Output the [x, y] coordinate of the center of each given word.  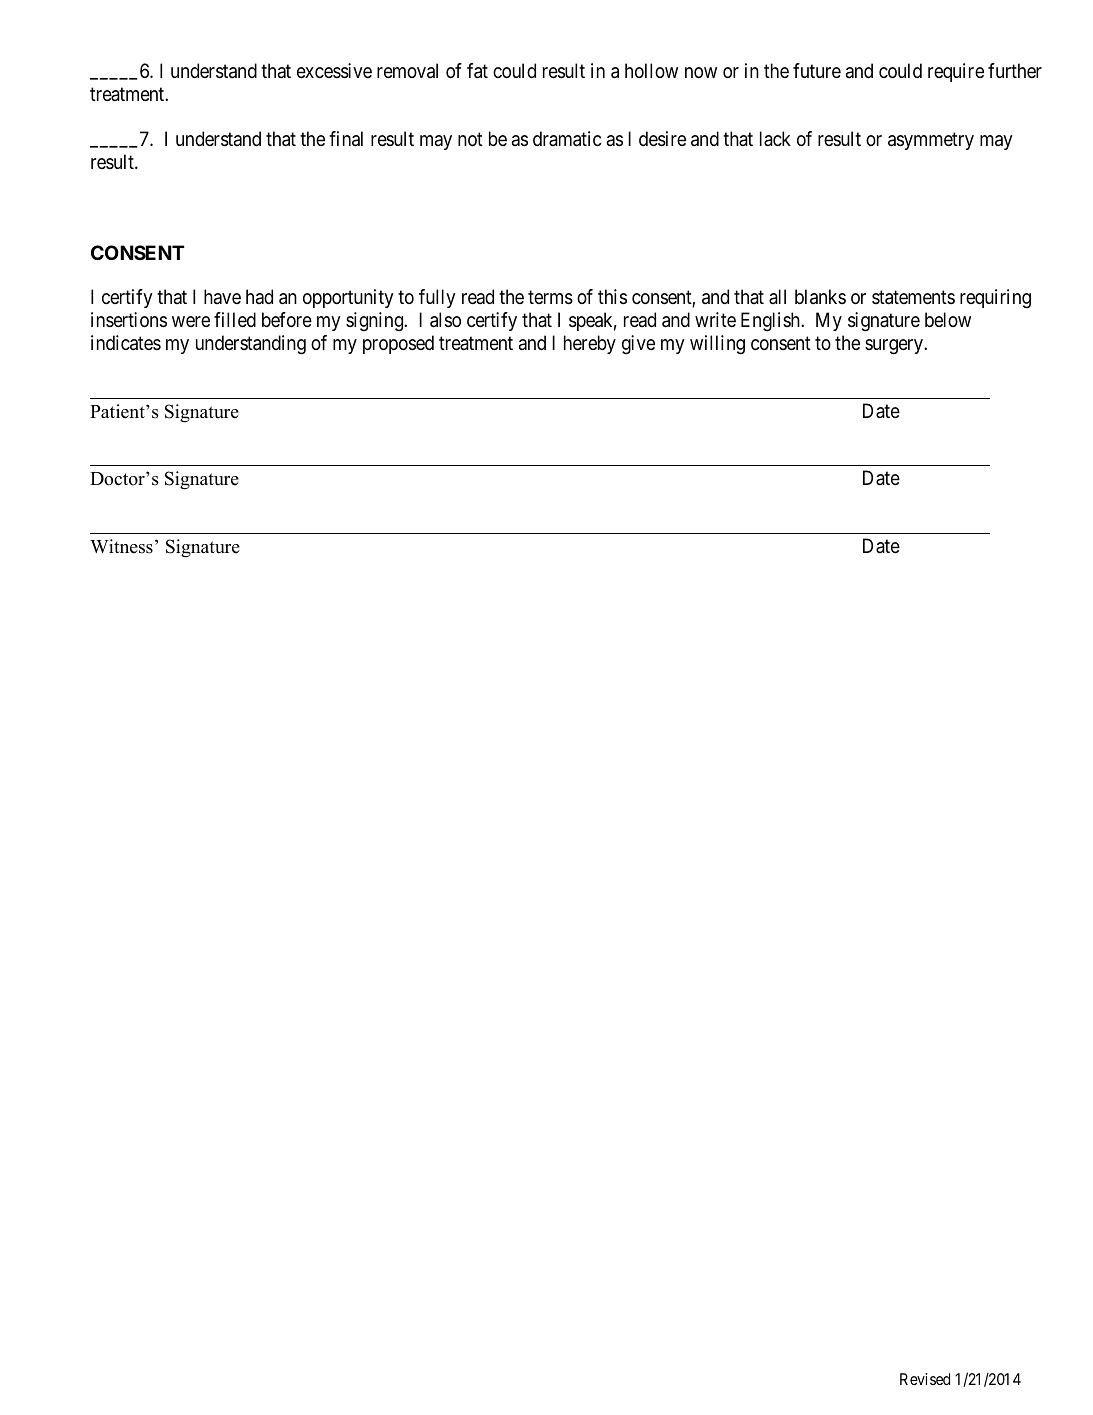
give [638, 345]
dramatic [567, 139]
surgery [895, 347]
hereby [590, 344]
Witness [121, 546]
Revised [925, 1379]
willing [717, 345]
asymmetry [931, 141]
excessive [334, 71]
